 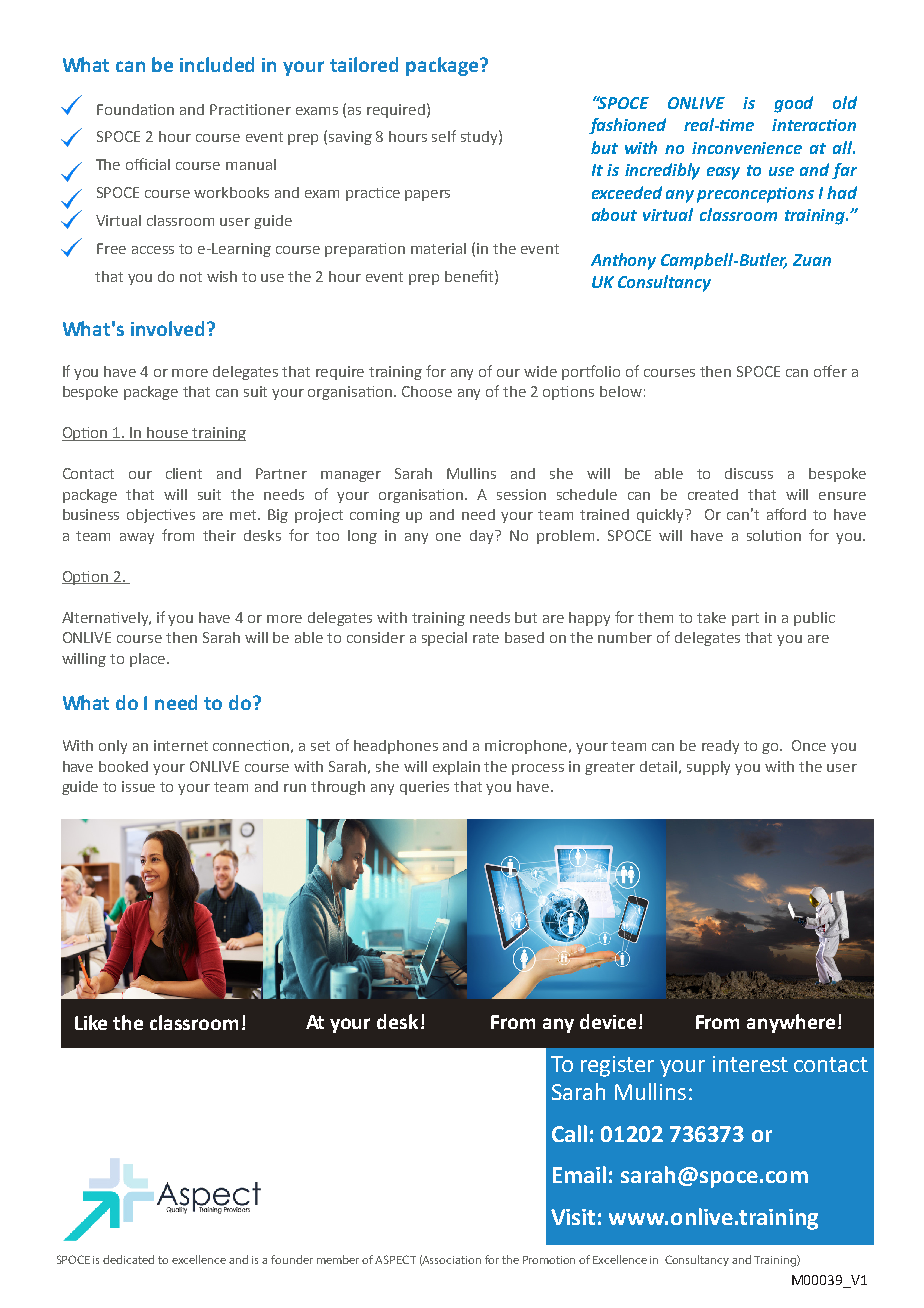 I want to click on internet, so click(x=181, y=745).
